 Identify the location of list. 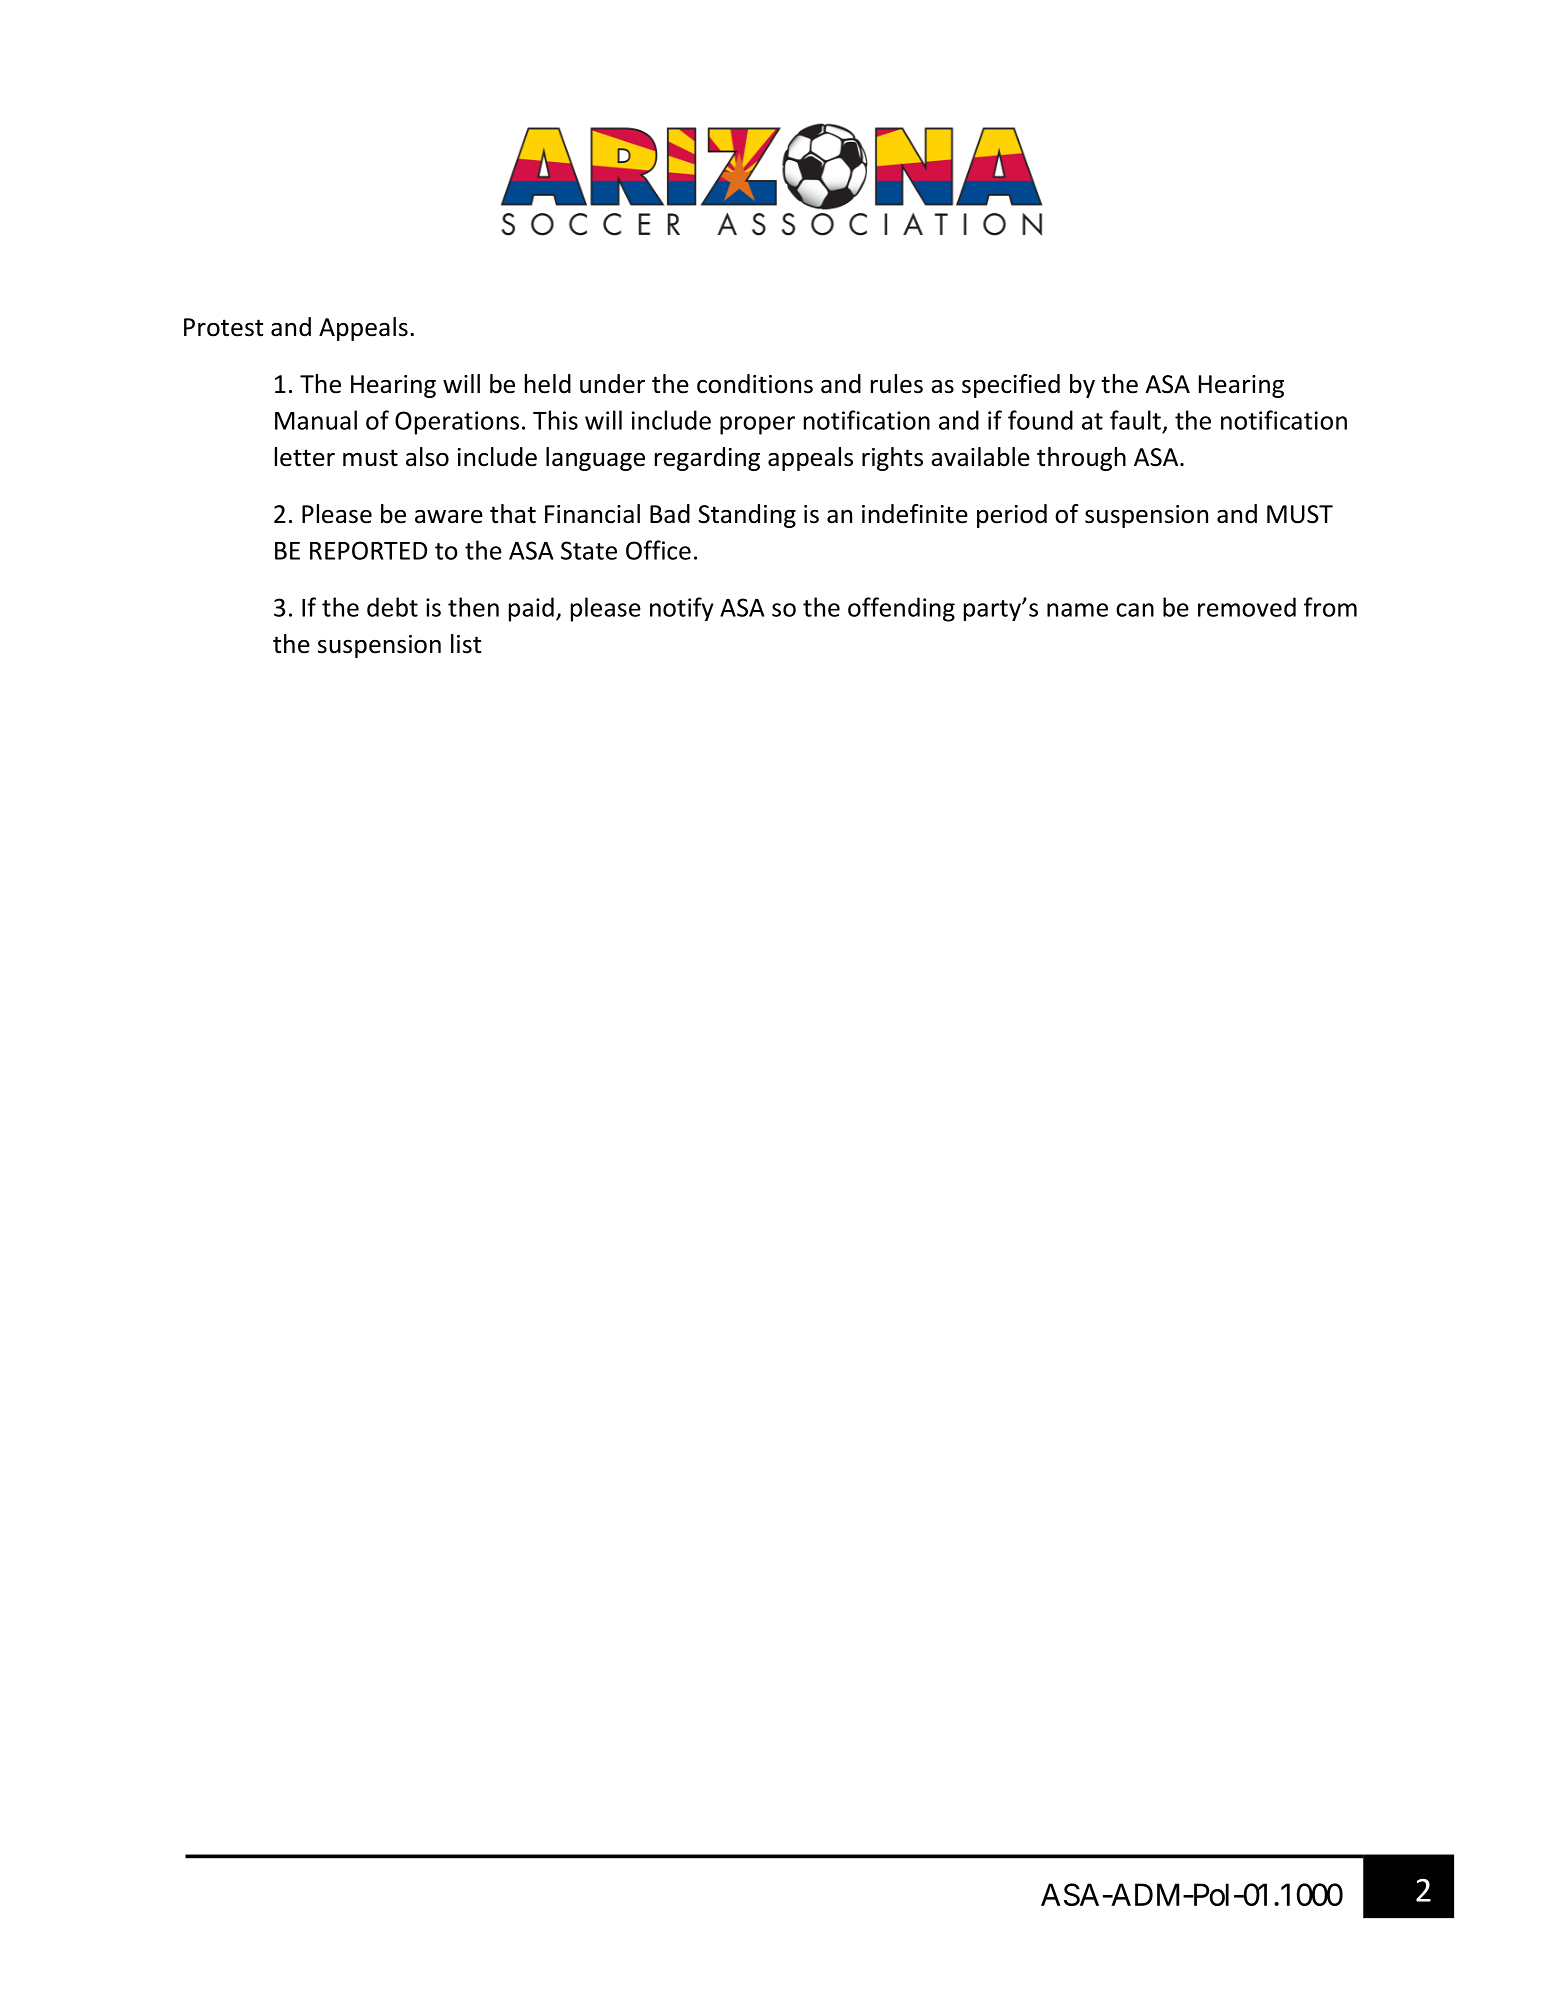
(466, 644).
